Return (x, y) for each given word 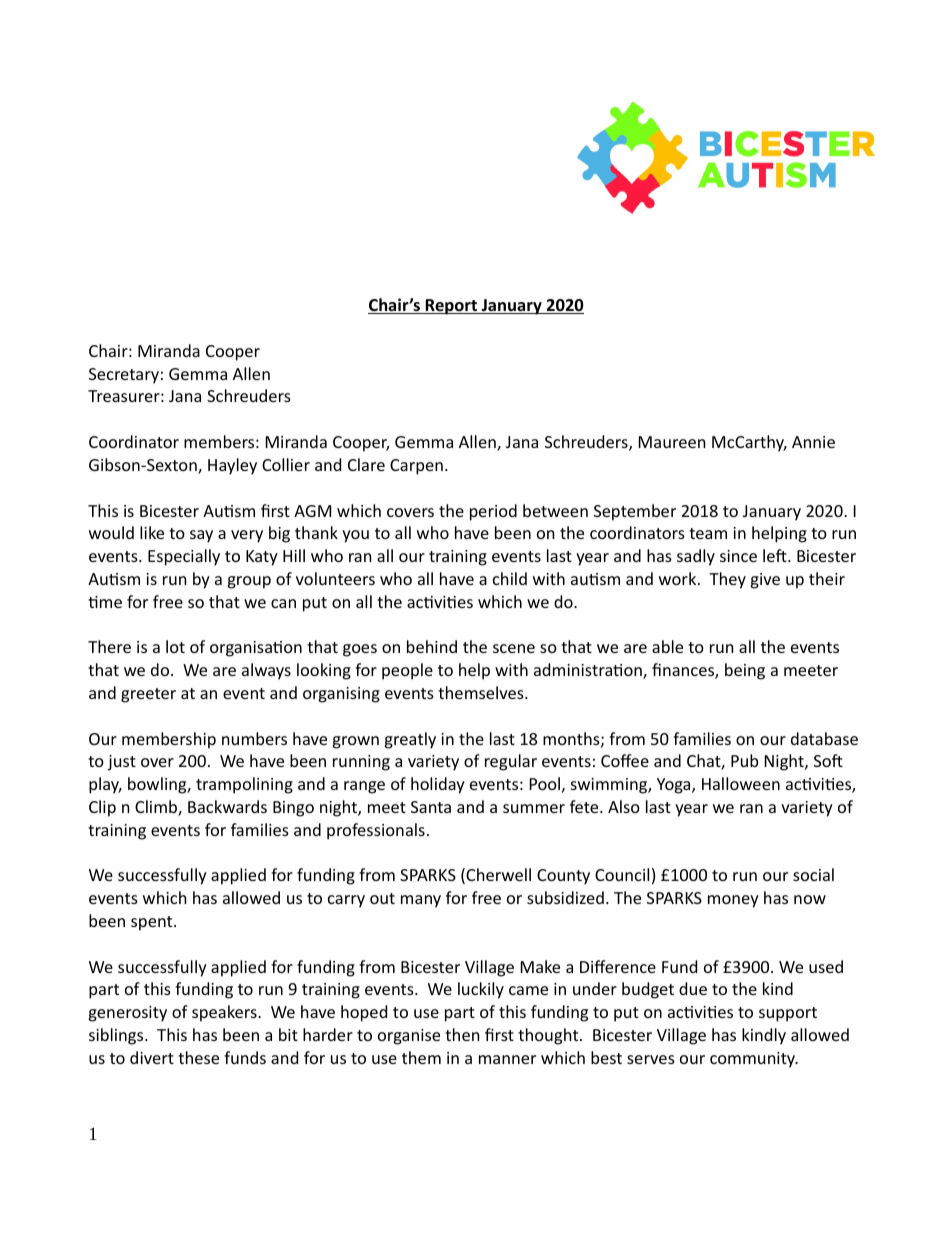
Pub (744, 760)
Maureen (672, 442)
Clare (366, 464)
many (421, 901)
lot (175, 646)
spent (153, 923)
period (493, 512)
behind (432, 646)
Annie (813, 442)
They (727, 580)
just (122, 763)
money (733, 901)
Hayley (232, 466)
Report (451, 307)
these (198, 1057)
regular (511, 762)
